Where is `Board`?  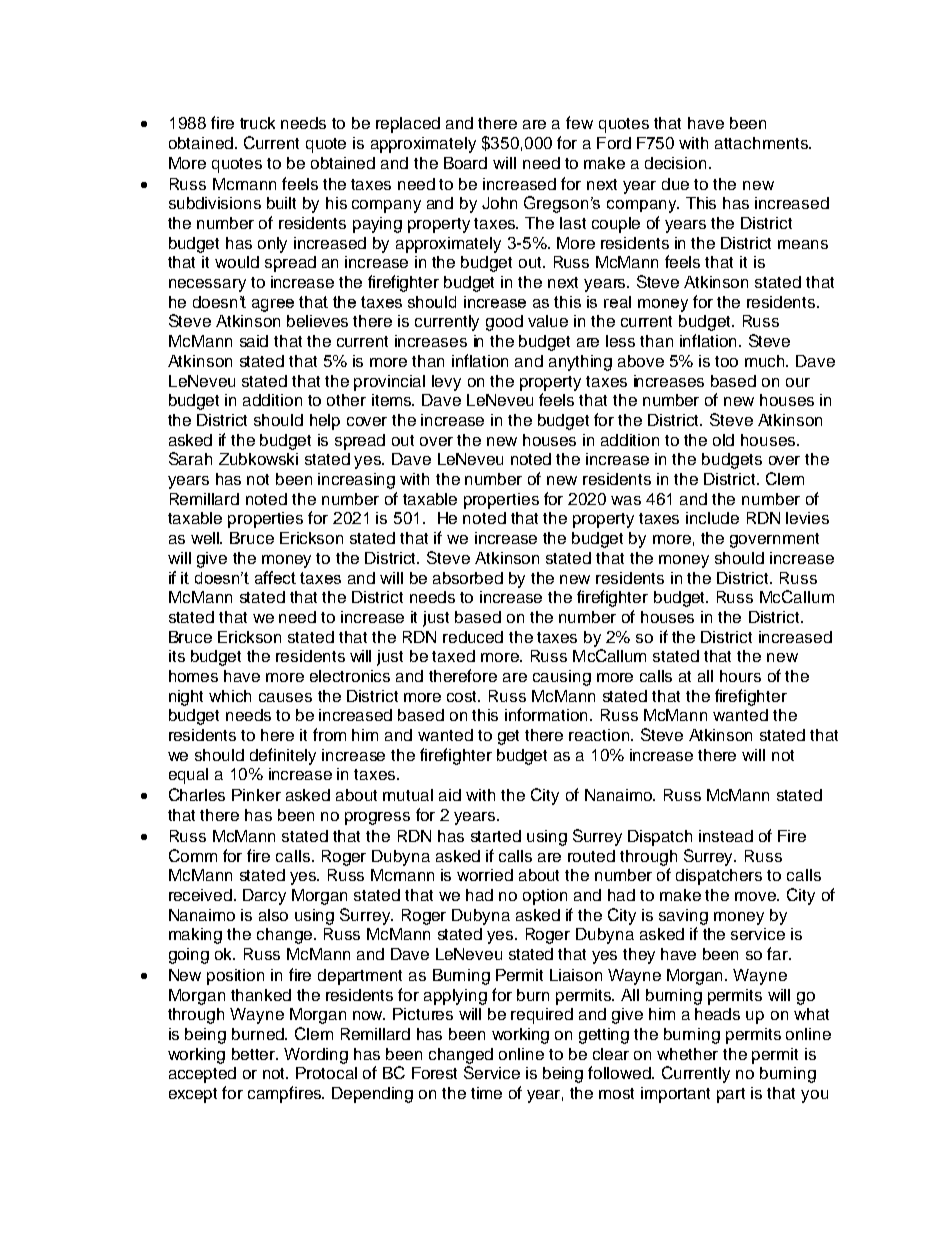
Board is located at coordinates (465, 163).
